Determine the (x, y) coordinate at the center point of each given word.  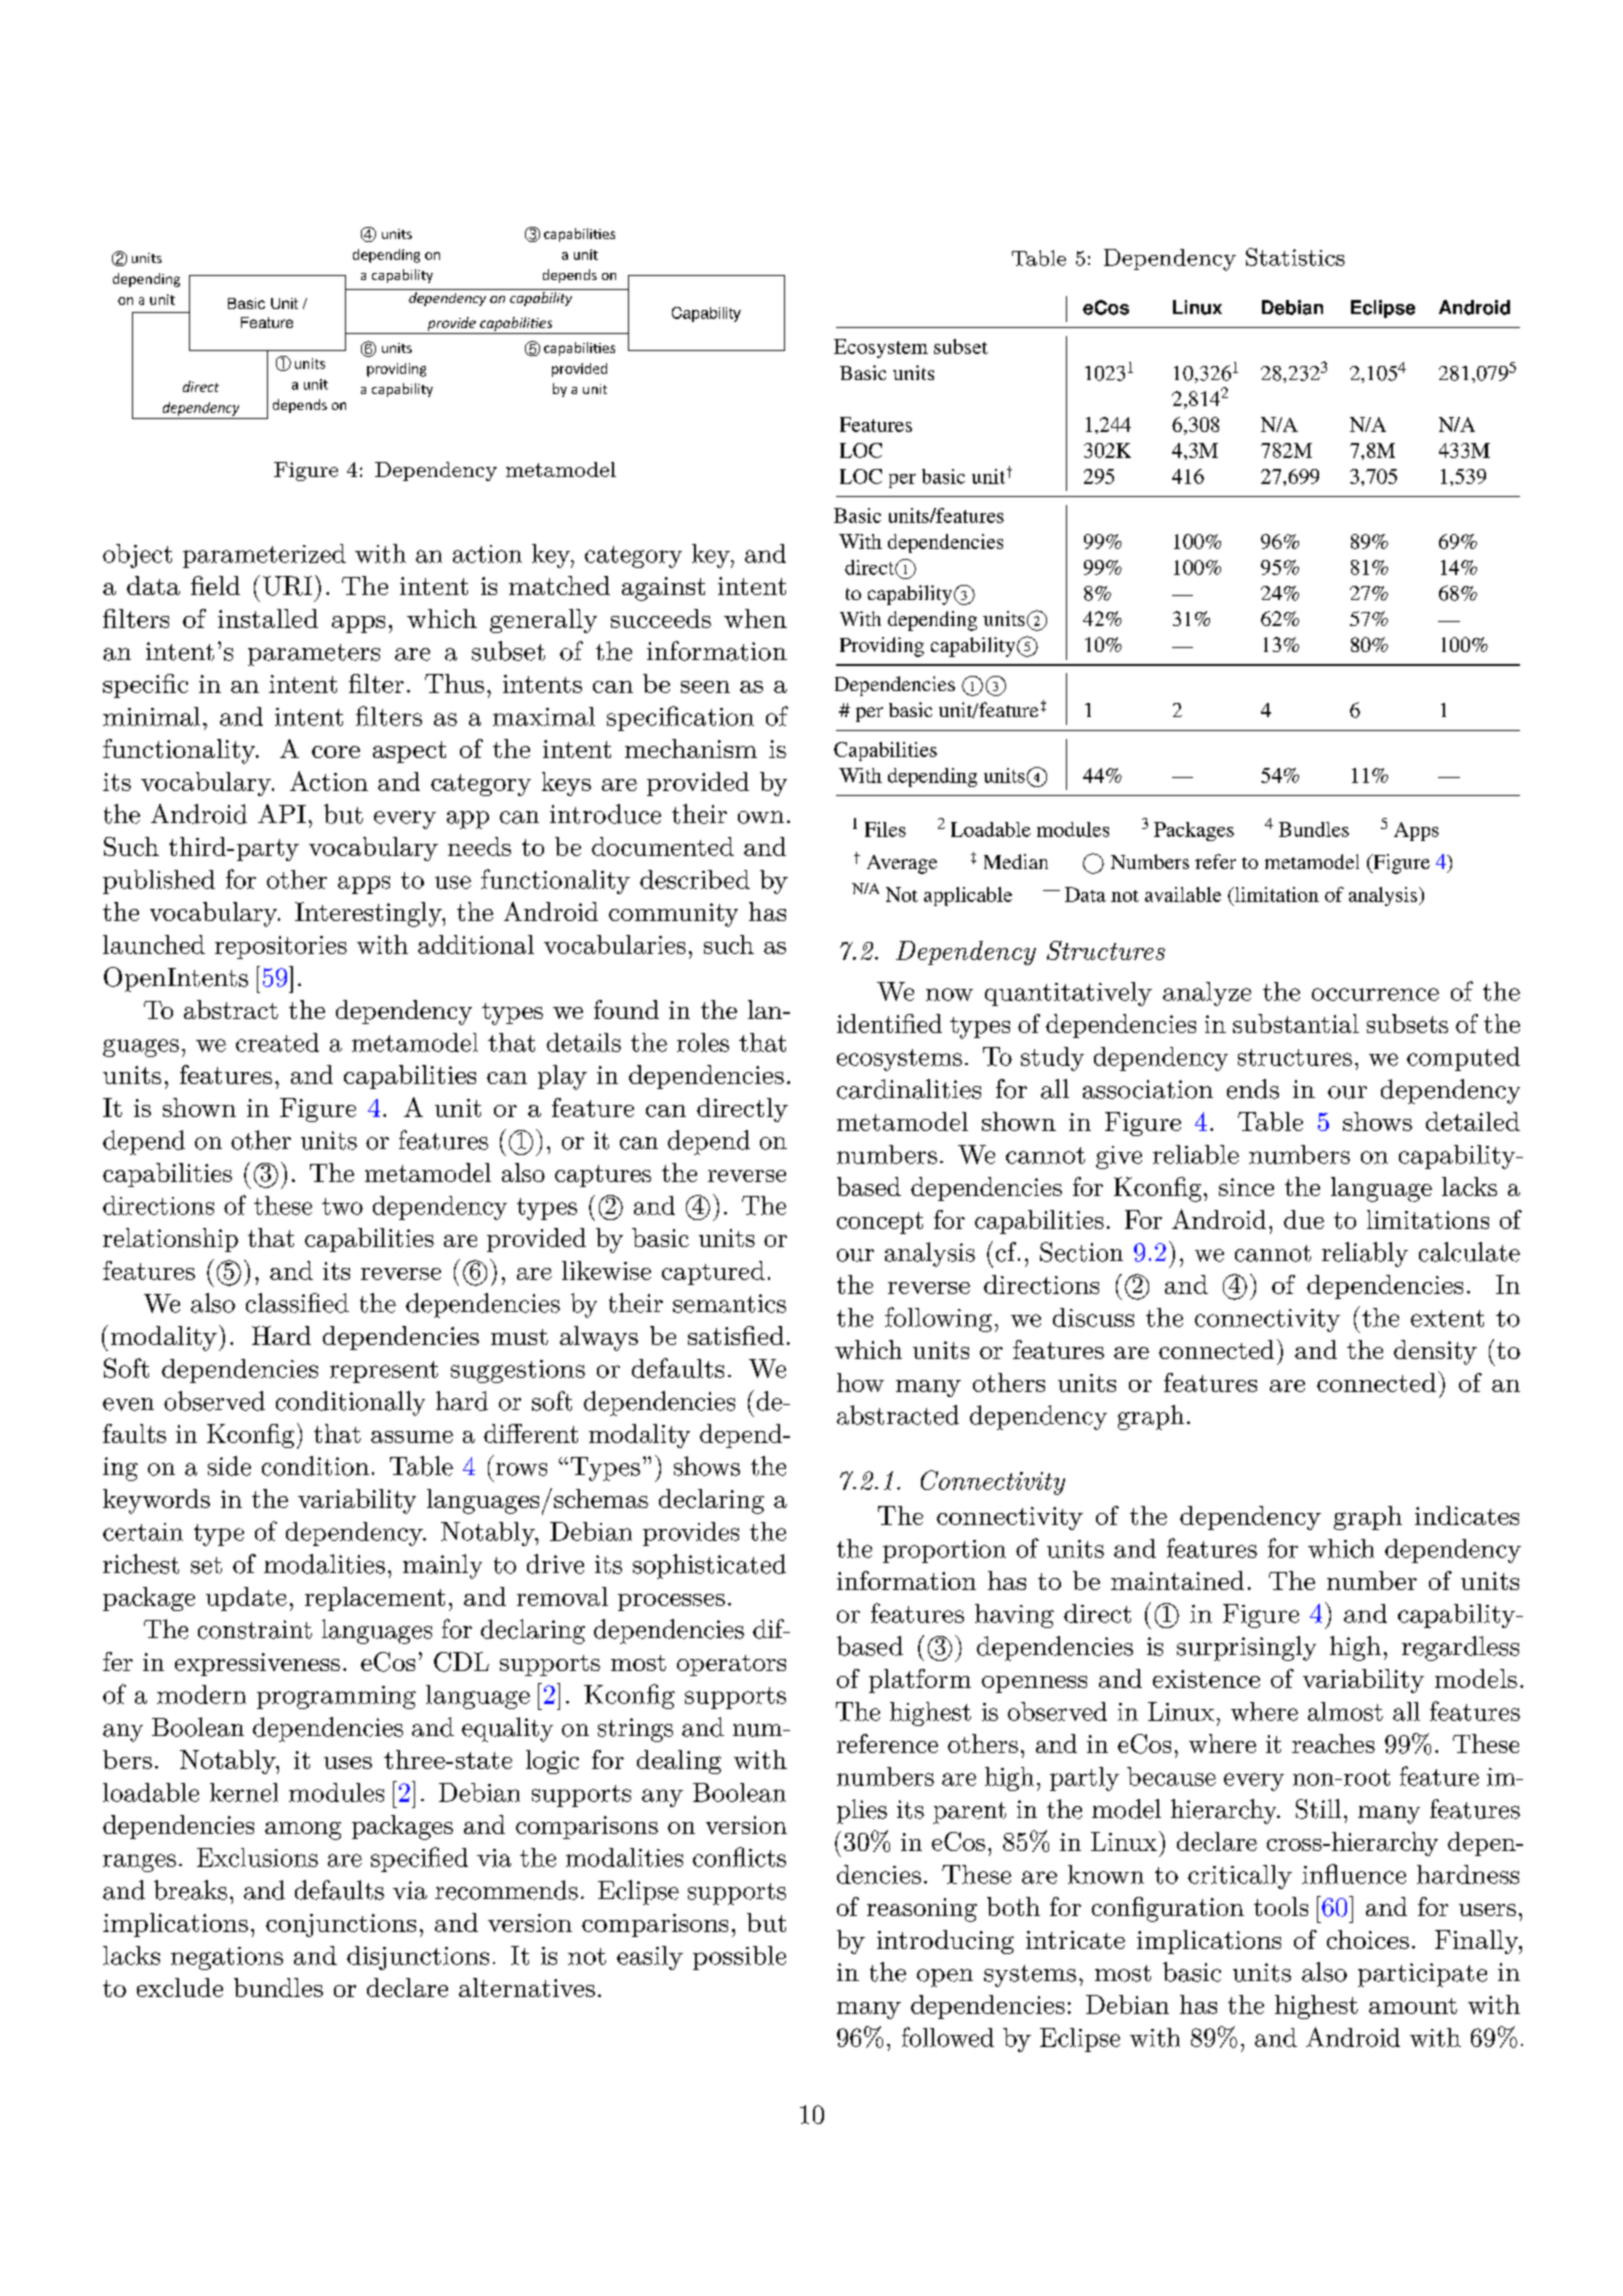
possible (739, 1958)
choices (1368, 1939)
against (663, 589)
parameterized (264, 556)
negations (227, 1958)
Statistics (1295, 257)
